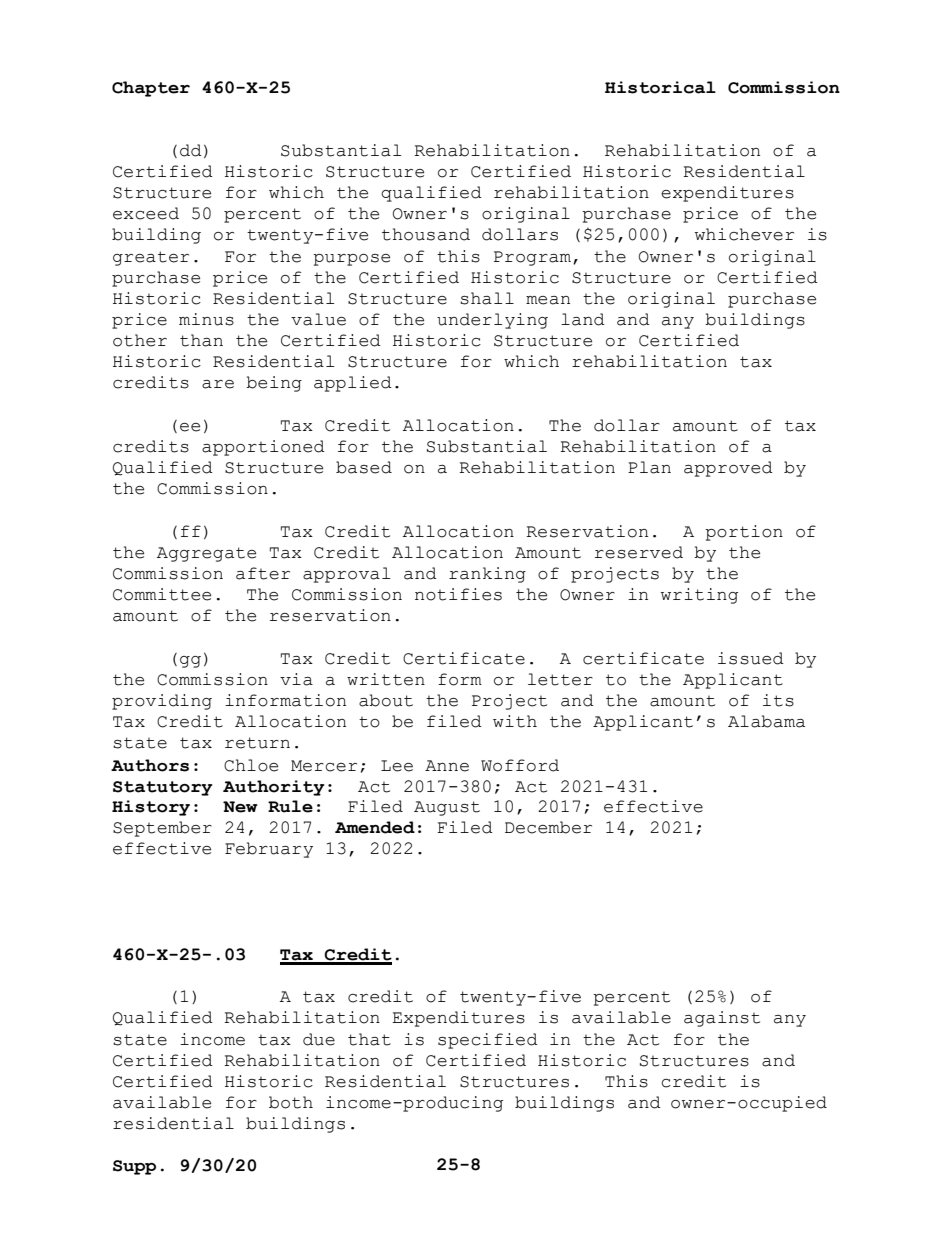  What do you see at coordinates (488, 1041) in the screenshot?
I see `specified` at bounding box center [488, 1041].
